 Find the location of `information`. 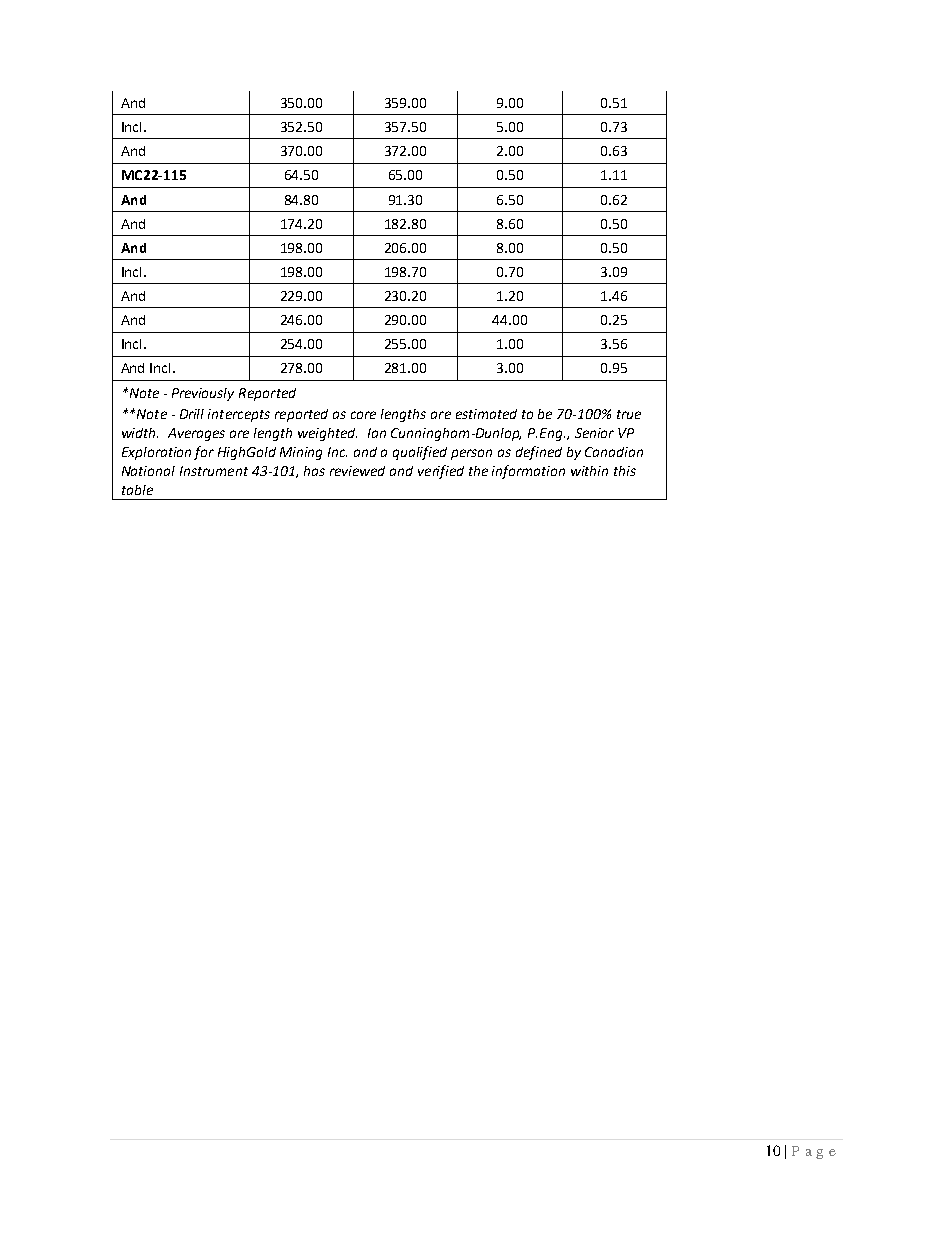

information is located at coordinates (528, 472).
